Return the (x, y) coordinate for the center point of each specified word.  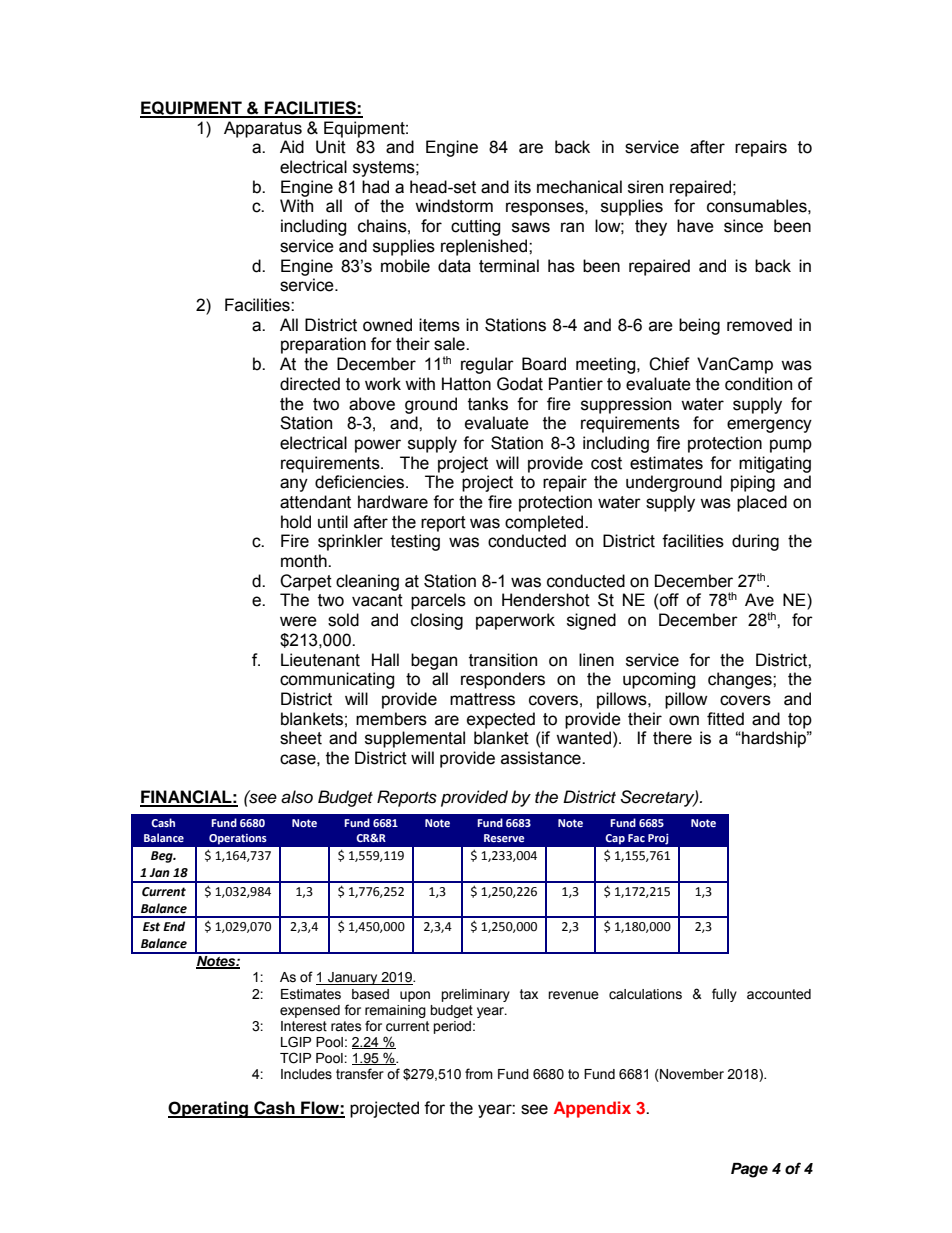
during (755, 542)
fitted (725, 719)
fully (724, 995)
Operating (209, 1109)
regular (487, 365)
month (305, 561)
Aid (292, 147)
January (353, 978)
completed (545, 523)
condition (758, 384)
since (743, 226)
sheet (301, 738)
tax (529, 994)
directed (310, 384)
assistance (542, 758)
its (523, 187)
